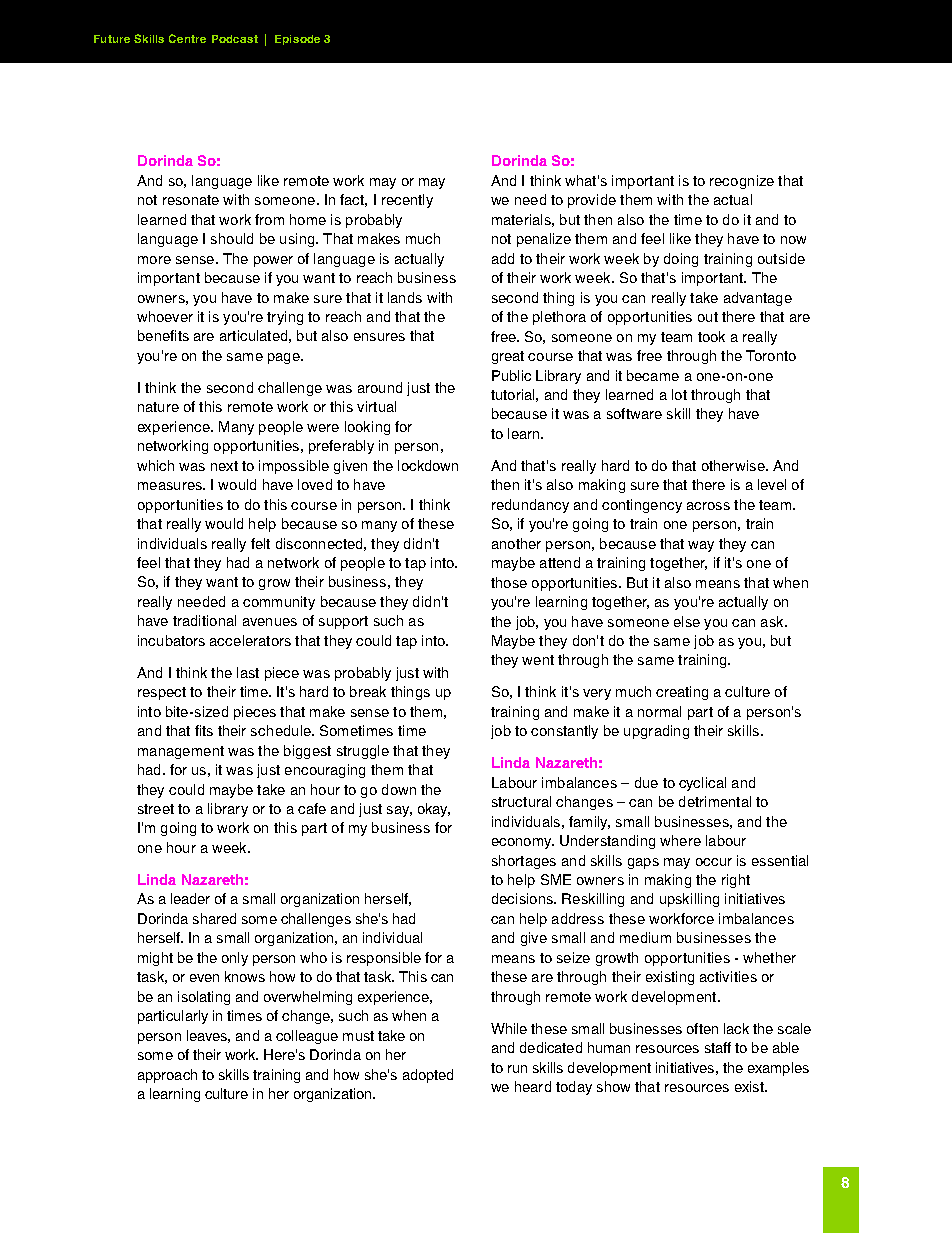  I want to click on nature, so click(158, 407).
